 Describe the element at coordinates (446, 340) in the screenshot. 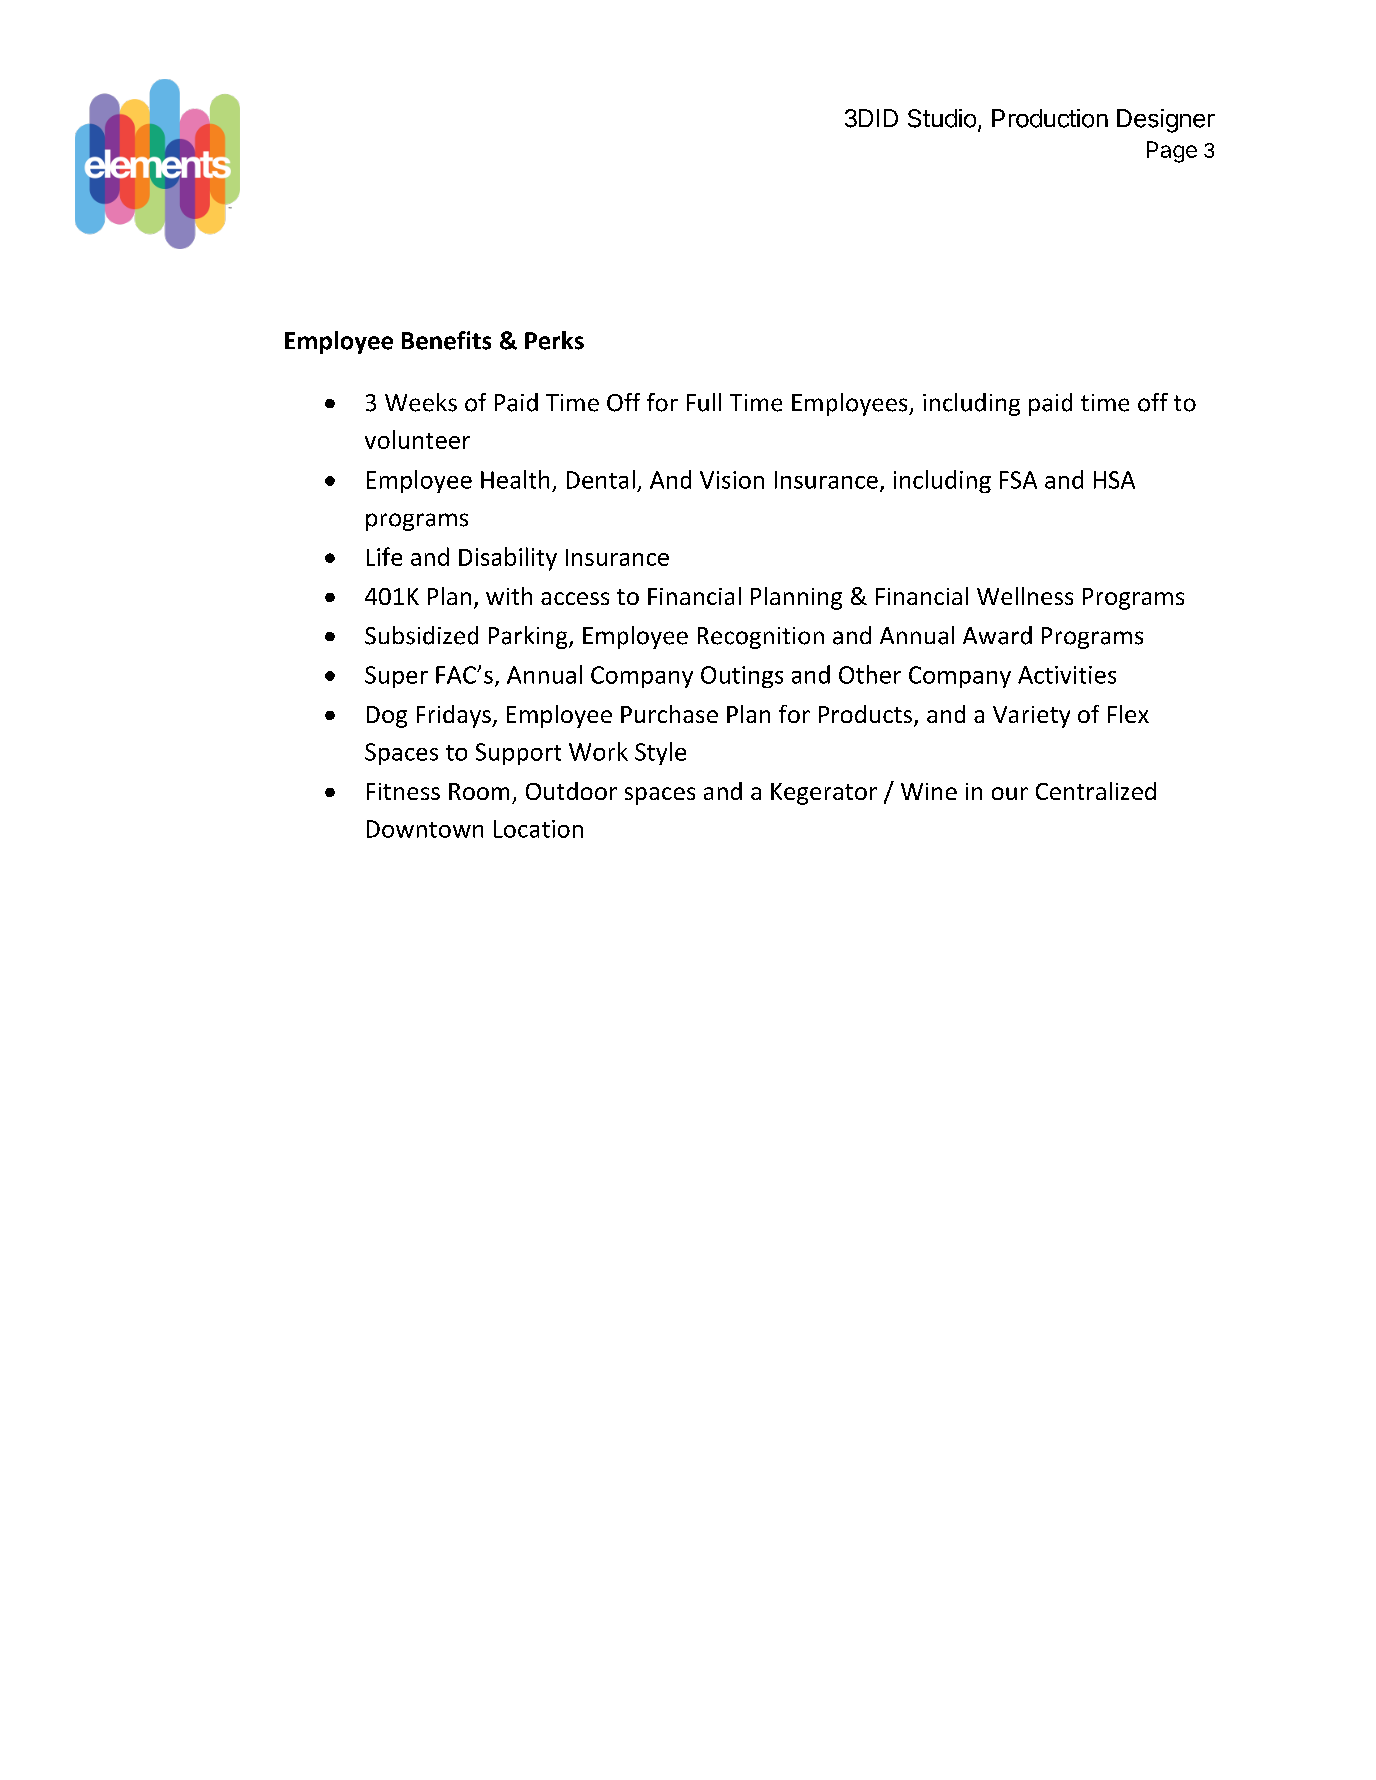

I see `Benefits` at that location.
